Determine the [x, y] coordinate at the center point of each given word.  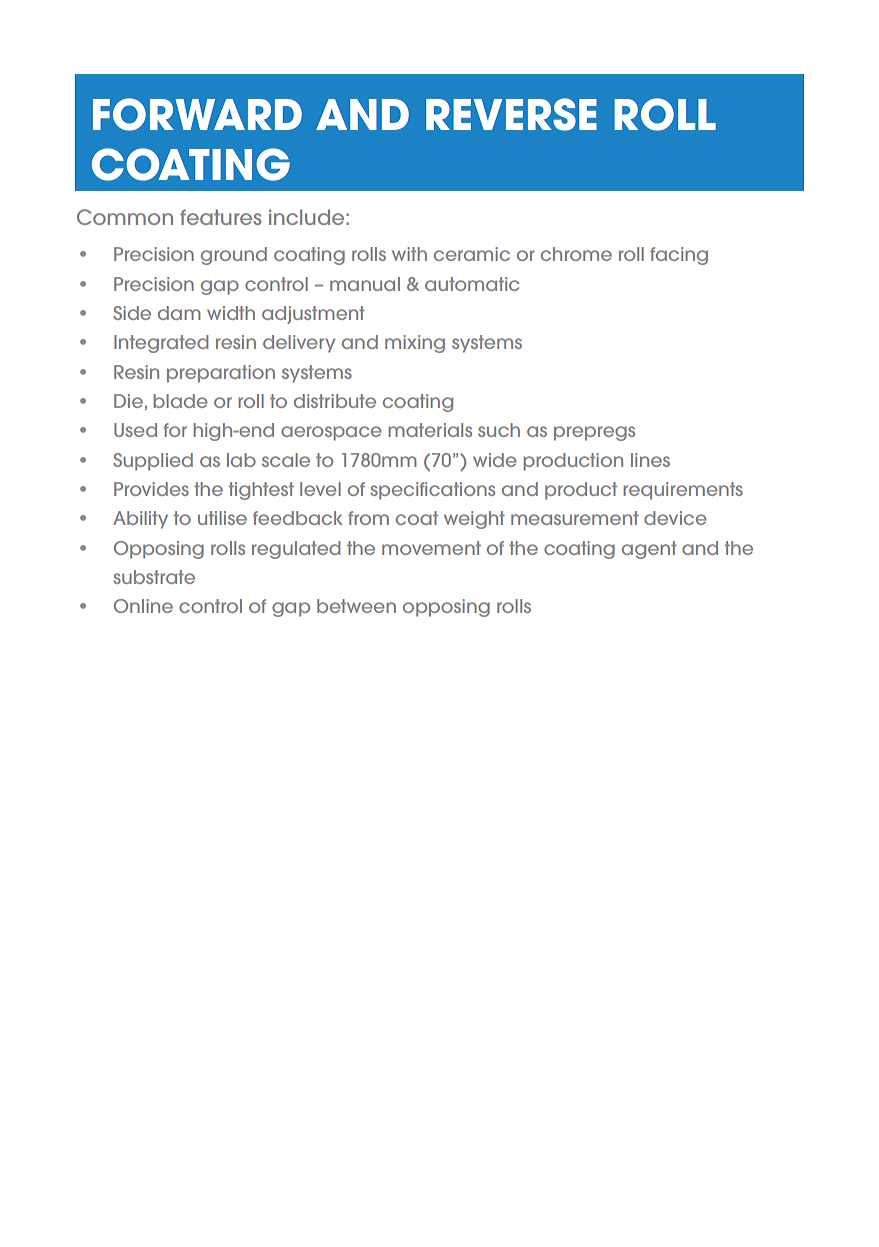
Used [135, 430]
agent [649, 550]
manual [365, 284]
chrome [576, 254]
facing [679, 256]
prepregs [594, 433]
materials [430, 430]
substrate [154, 577]
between [356, 606]
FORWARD [197, 114]
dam [179, 313]
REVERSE [511, 114]
